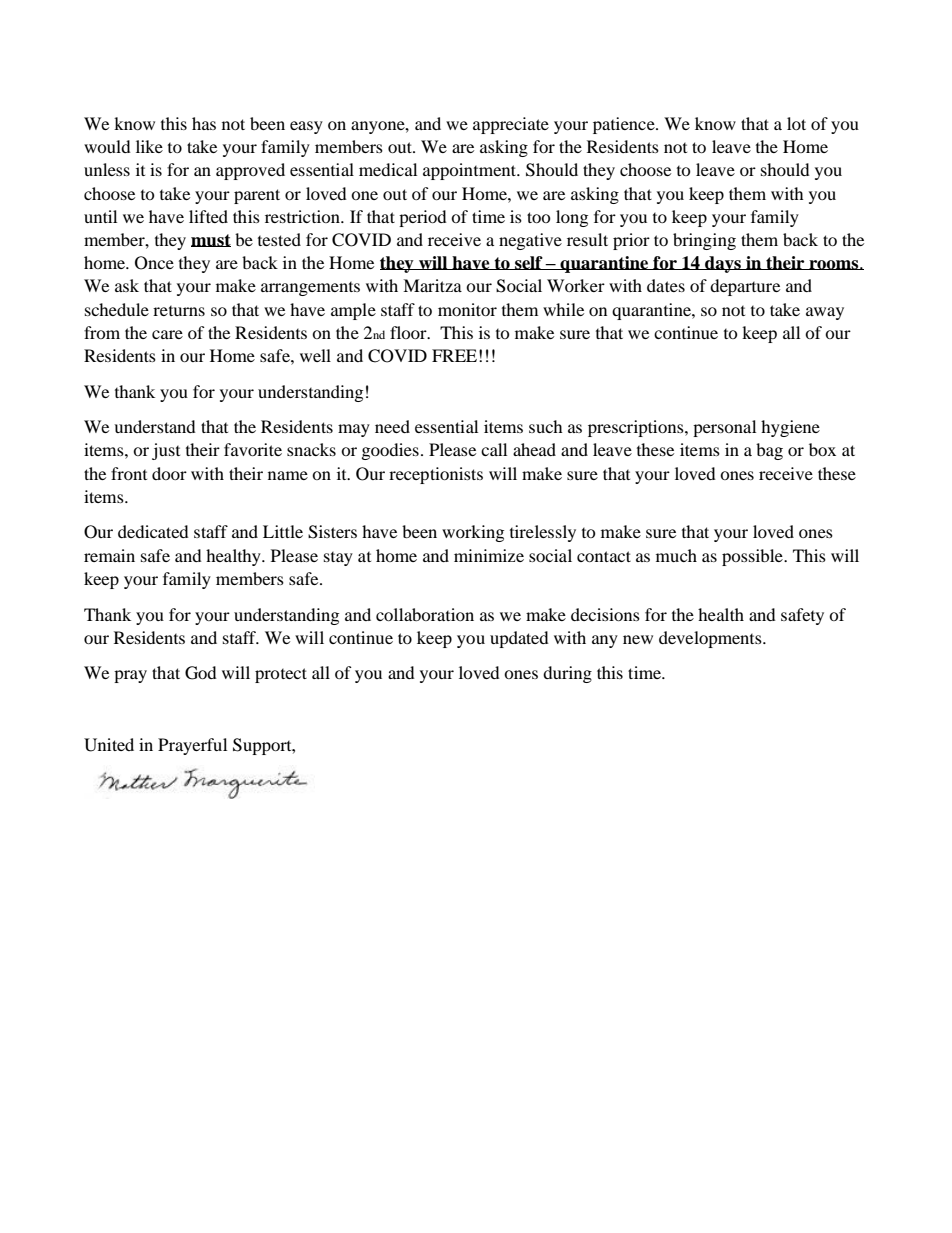 This screenshot has width=952, height=1233. What do you see at coordinates (567, 674) in the screenshot?
I see `during` at bounding box center [567, 674].
